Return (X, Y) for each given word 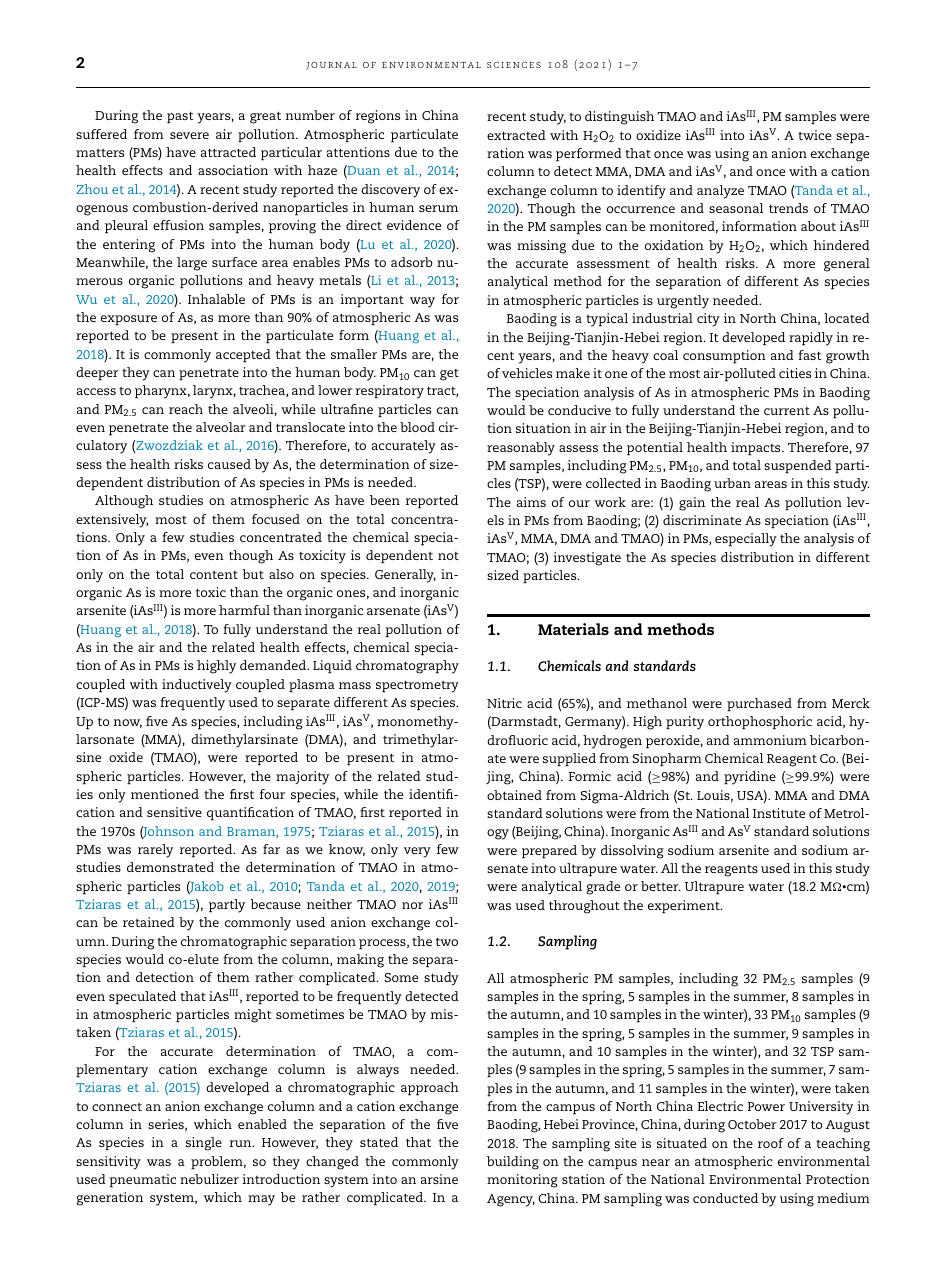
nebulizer (209, 1179)
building (513, 1163)
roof (771, 1143)
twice (814, 135)
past (180, 117)
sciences (514, 65)
